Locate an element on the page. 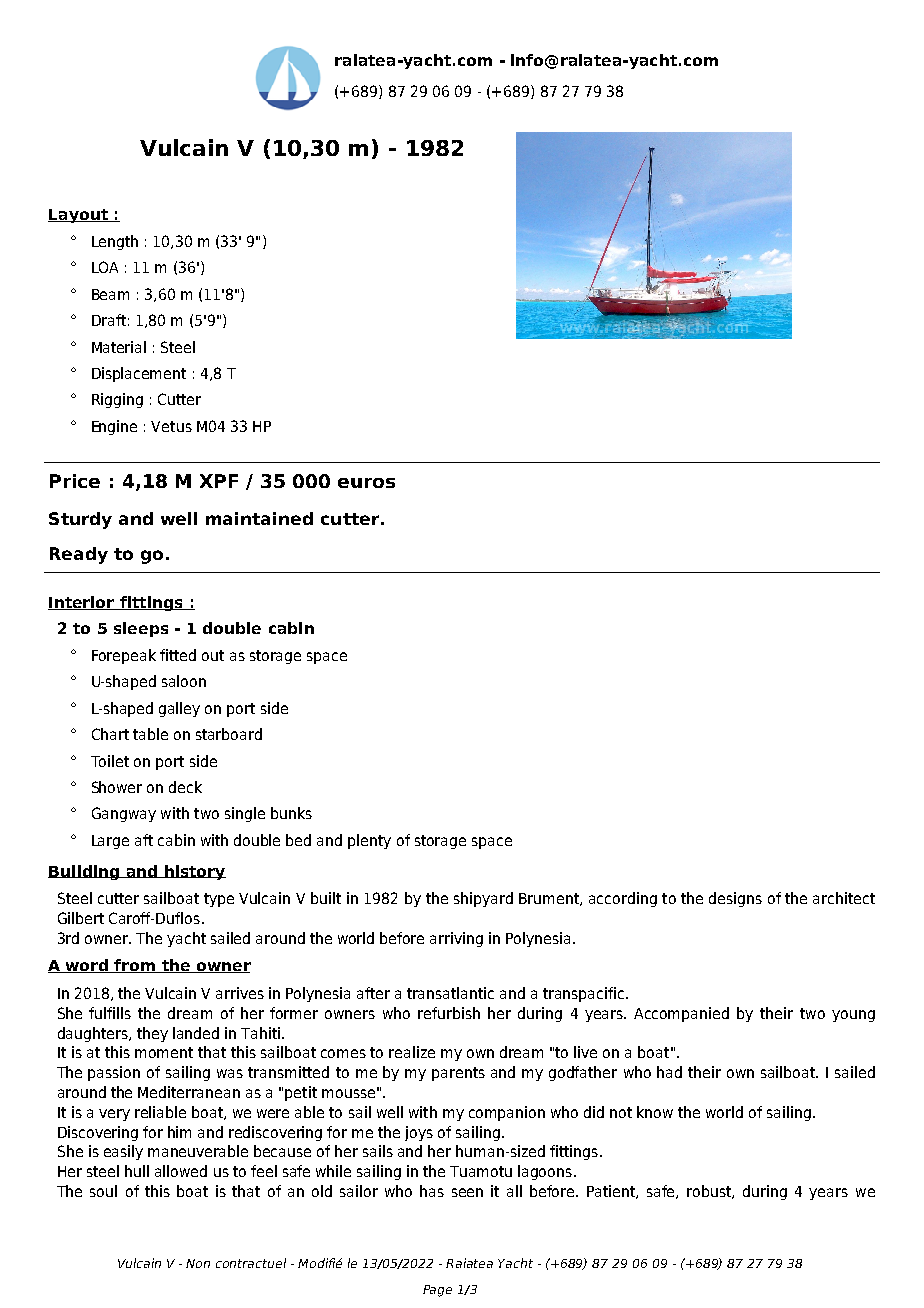 The image size is (924, 1308). Length is located at coordinates (115, 242).
